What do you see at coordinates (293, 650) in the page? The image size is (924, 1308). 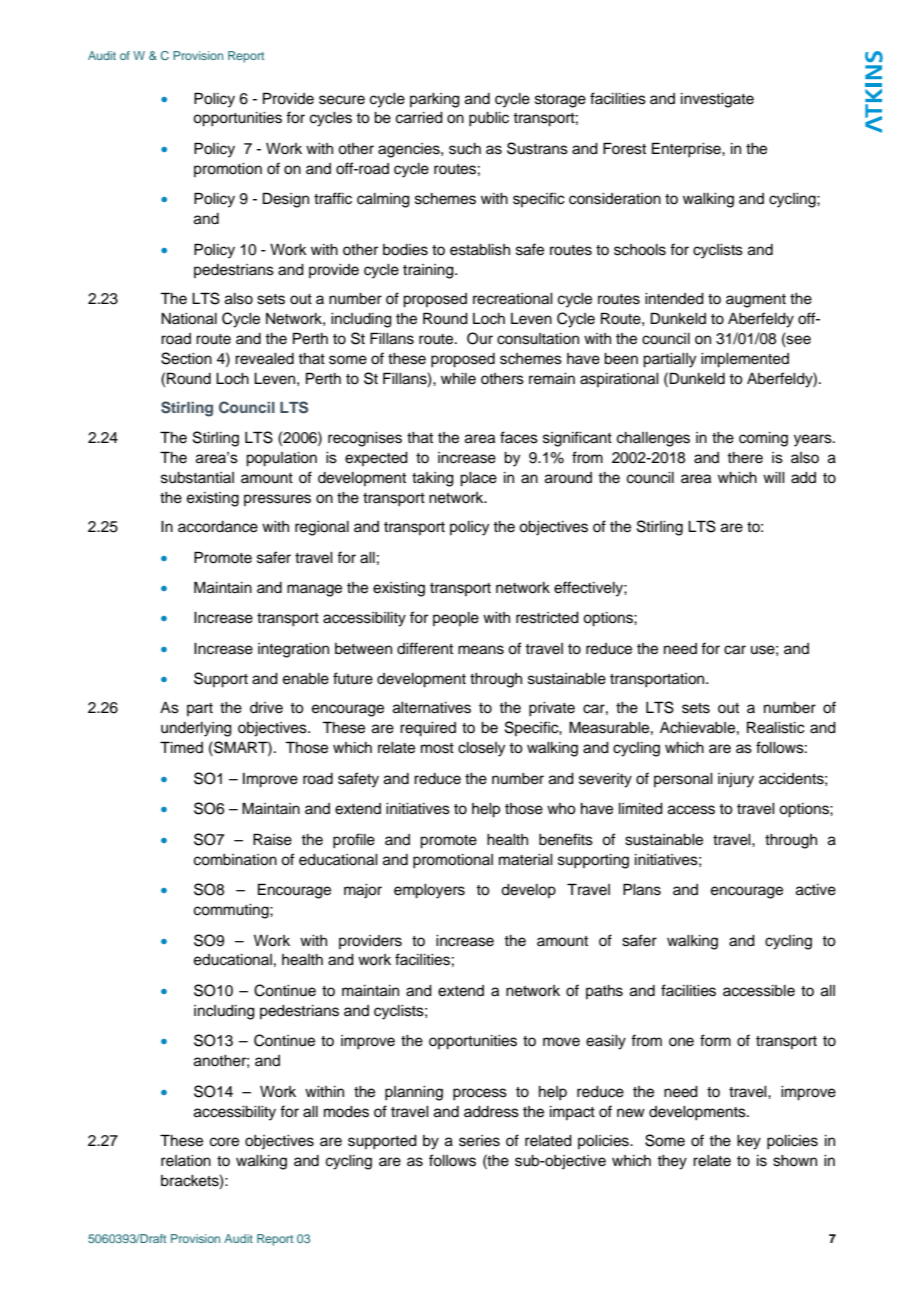 I see `integration` at bounding box center [293, 650].
